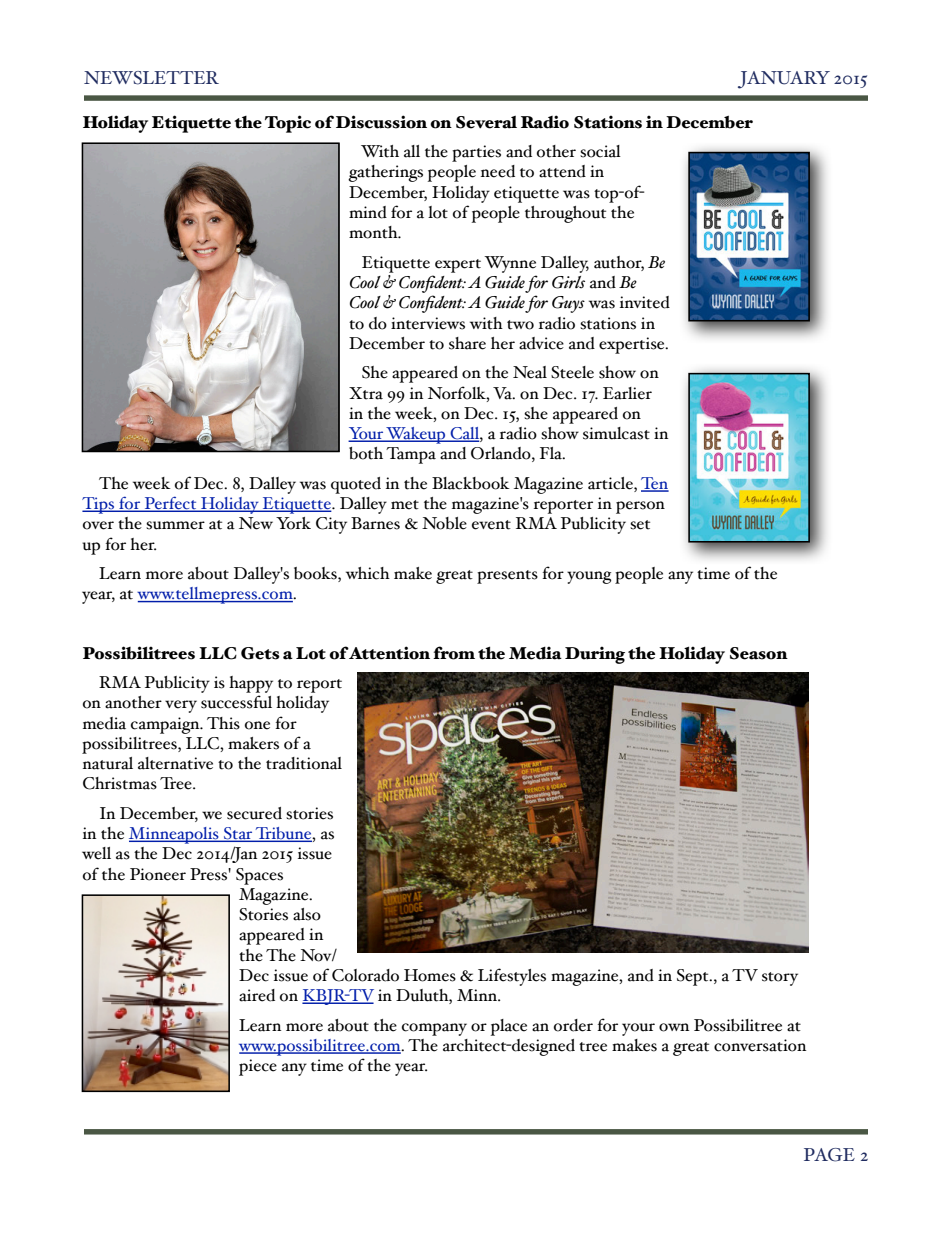 The width and height of the screenshot is (952, 1233). I want to click on Topic, so click(288, 124).
